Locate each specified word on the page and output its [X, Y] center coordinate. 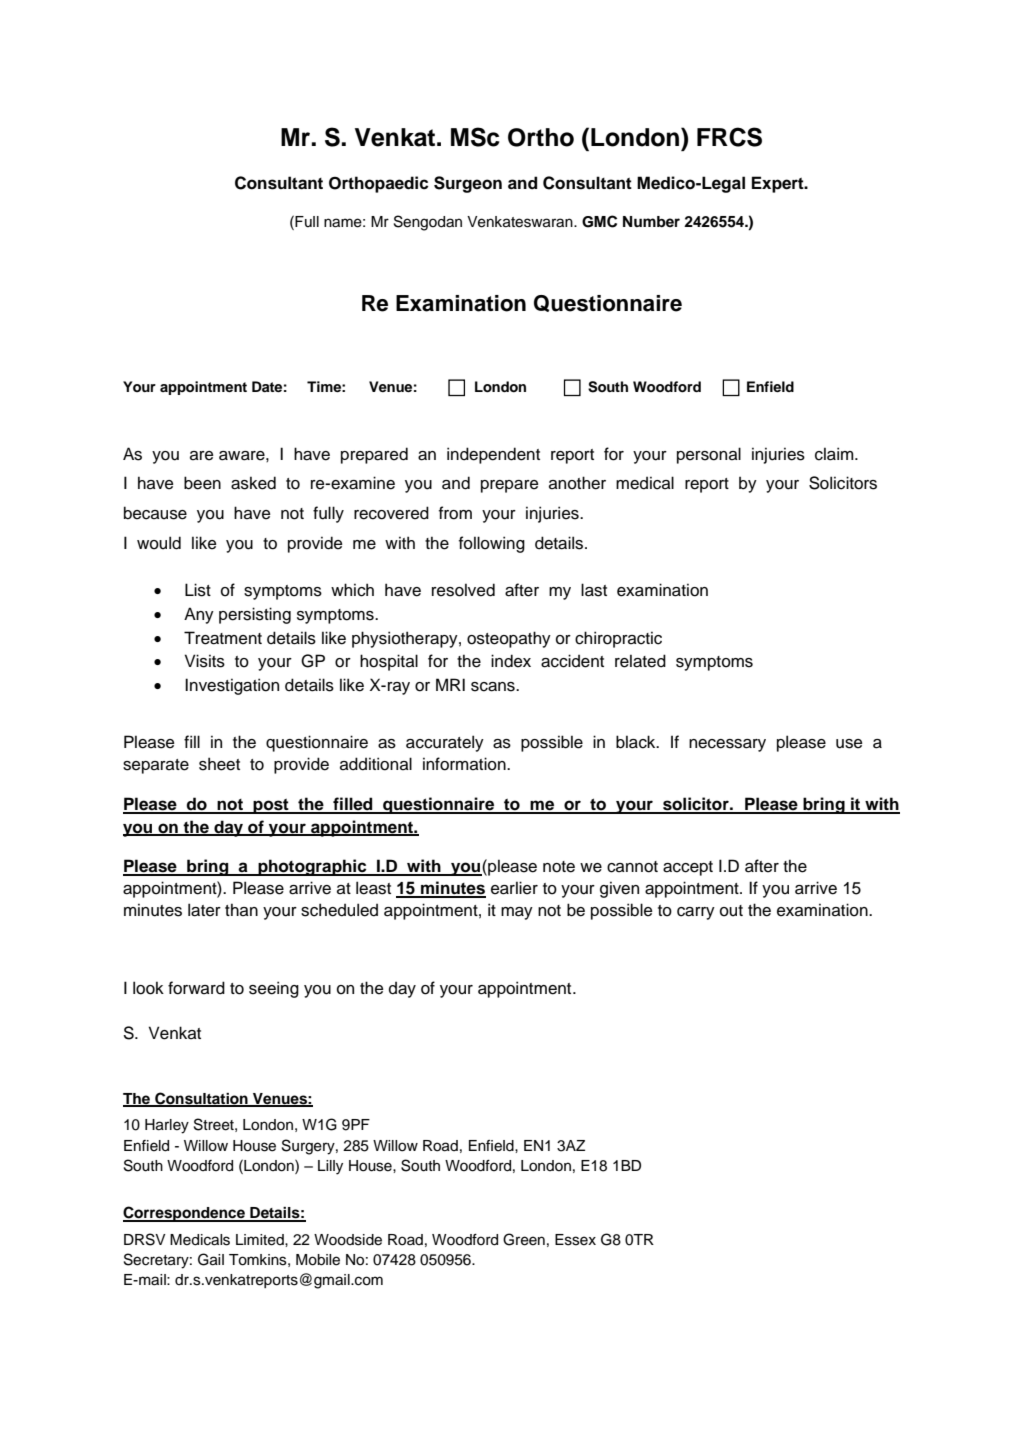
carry [696, 913]
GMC [599, 221]
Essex [575, 1240]
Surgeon [468, 184]
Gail [211, 1259]
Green [524, 1239]
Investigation [232, 686]
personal [709, 455]
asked [253, 483]
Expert [779, 184]
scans [494, 687]
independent [493, 455]
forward [196, 988]
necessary [727, 745]
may [517, 913]
